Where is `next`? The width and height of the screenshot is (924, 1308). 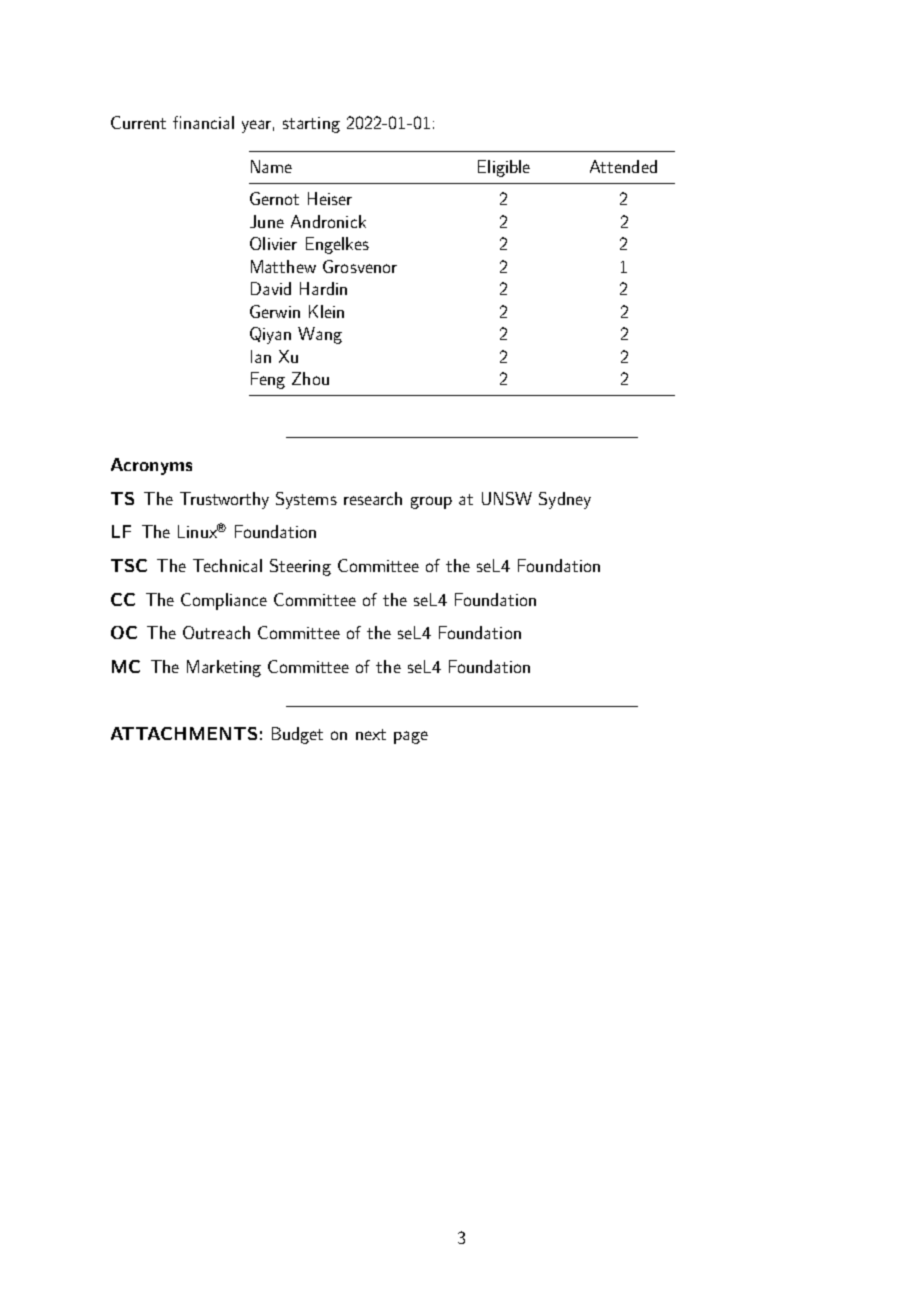 next is located at coordinates (371, 734).
